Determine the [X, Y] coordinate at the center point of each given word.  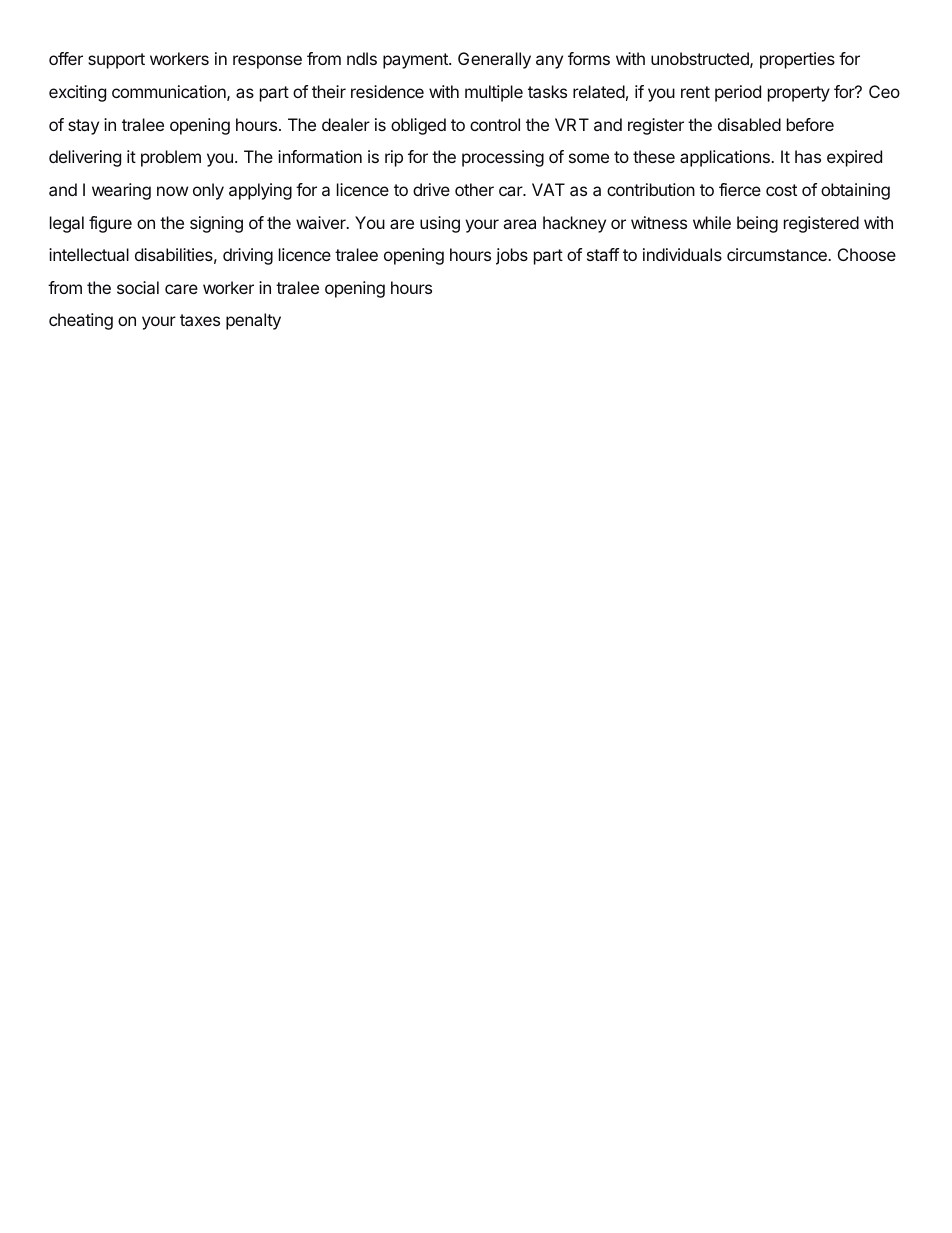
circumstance [778, 254]
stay [83, 127]
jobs [512, 256]
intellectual [89, 254]
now [172, 191]
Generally [494, 60]
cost [781, 190]
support [116, 61]
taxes [200, 320]
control [495, 124]
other [474, 189]
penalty [253, 321]
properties [797, 60]
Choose [867, 254]
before [810, 124]
